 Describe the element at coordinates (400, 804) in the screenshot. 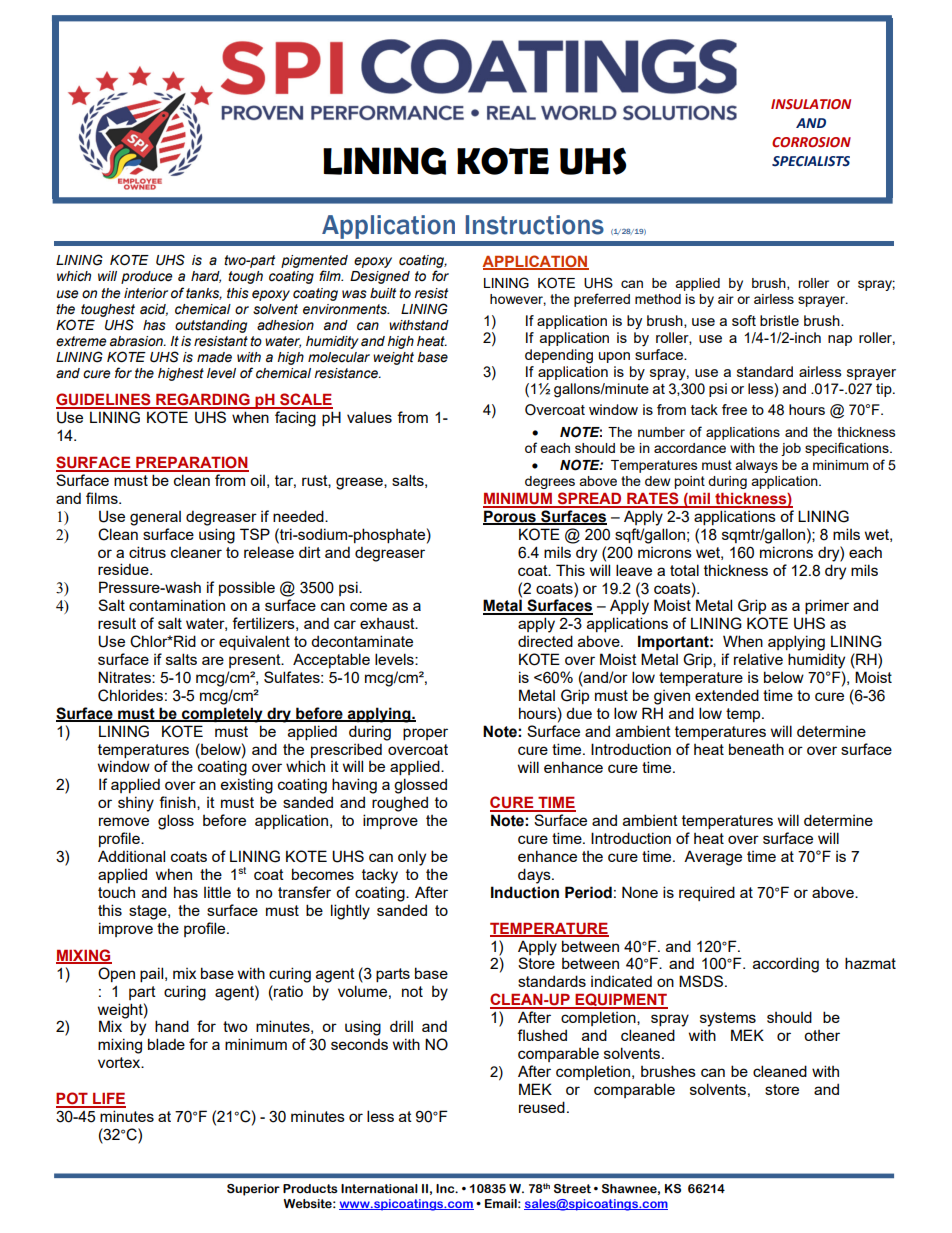

I see `roughed` at that location.
